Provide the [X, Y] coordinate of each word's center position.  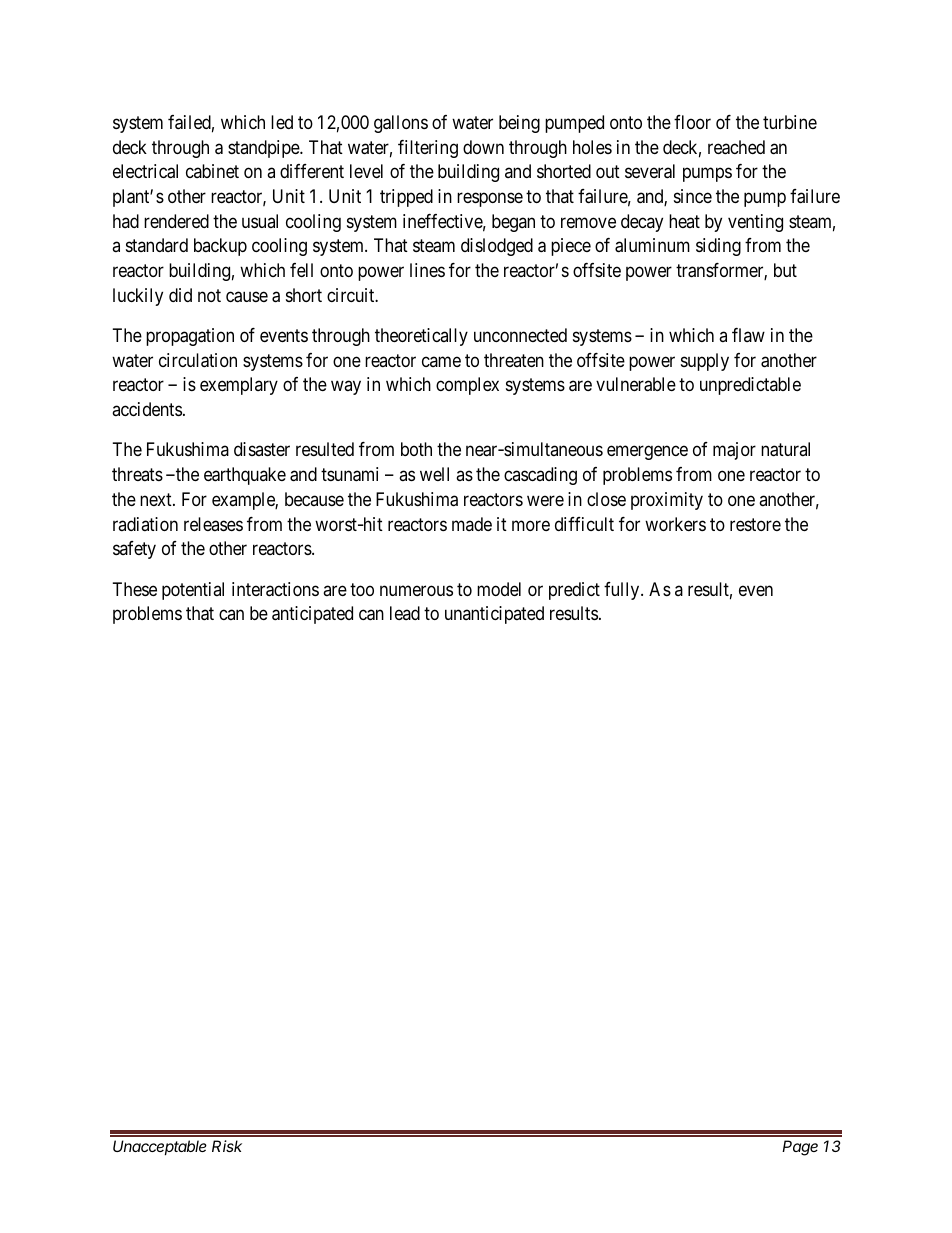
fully [623, 591]
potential [193, 591]
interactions [275, 589]
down [483, 147]
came [441, 361]
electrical [145, 171]
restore [755, 524]
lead [405, 613]
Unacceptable [160, 1147]
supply [705, 362]
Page [800, 1148]
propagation [190, 337]
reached [736, 147]
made [472, 524]
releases [213, 524]
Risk [227, 1146]
